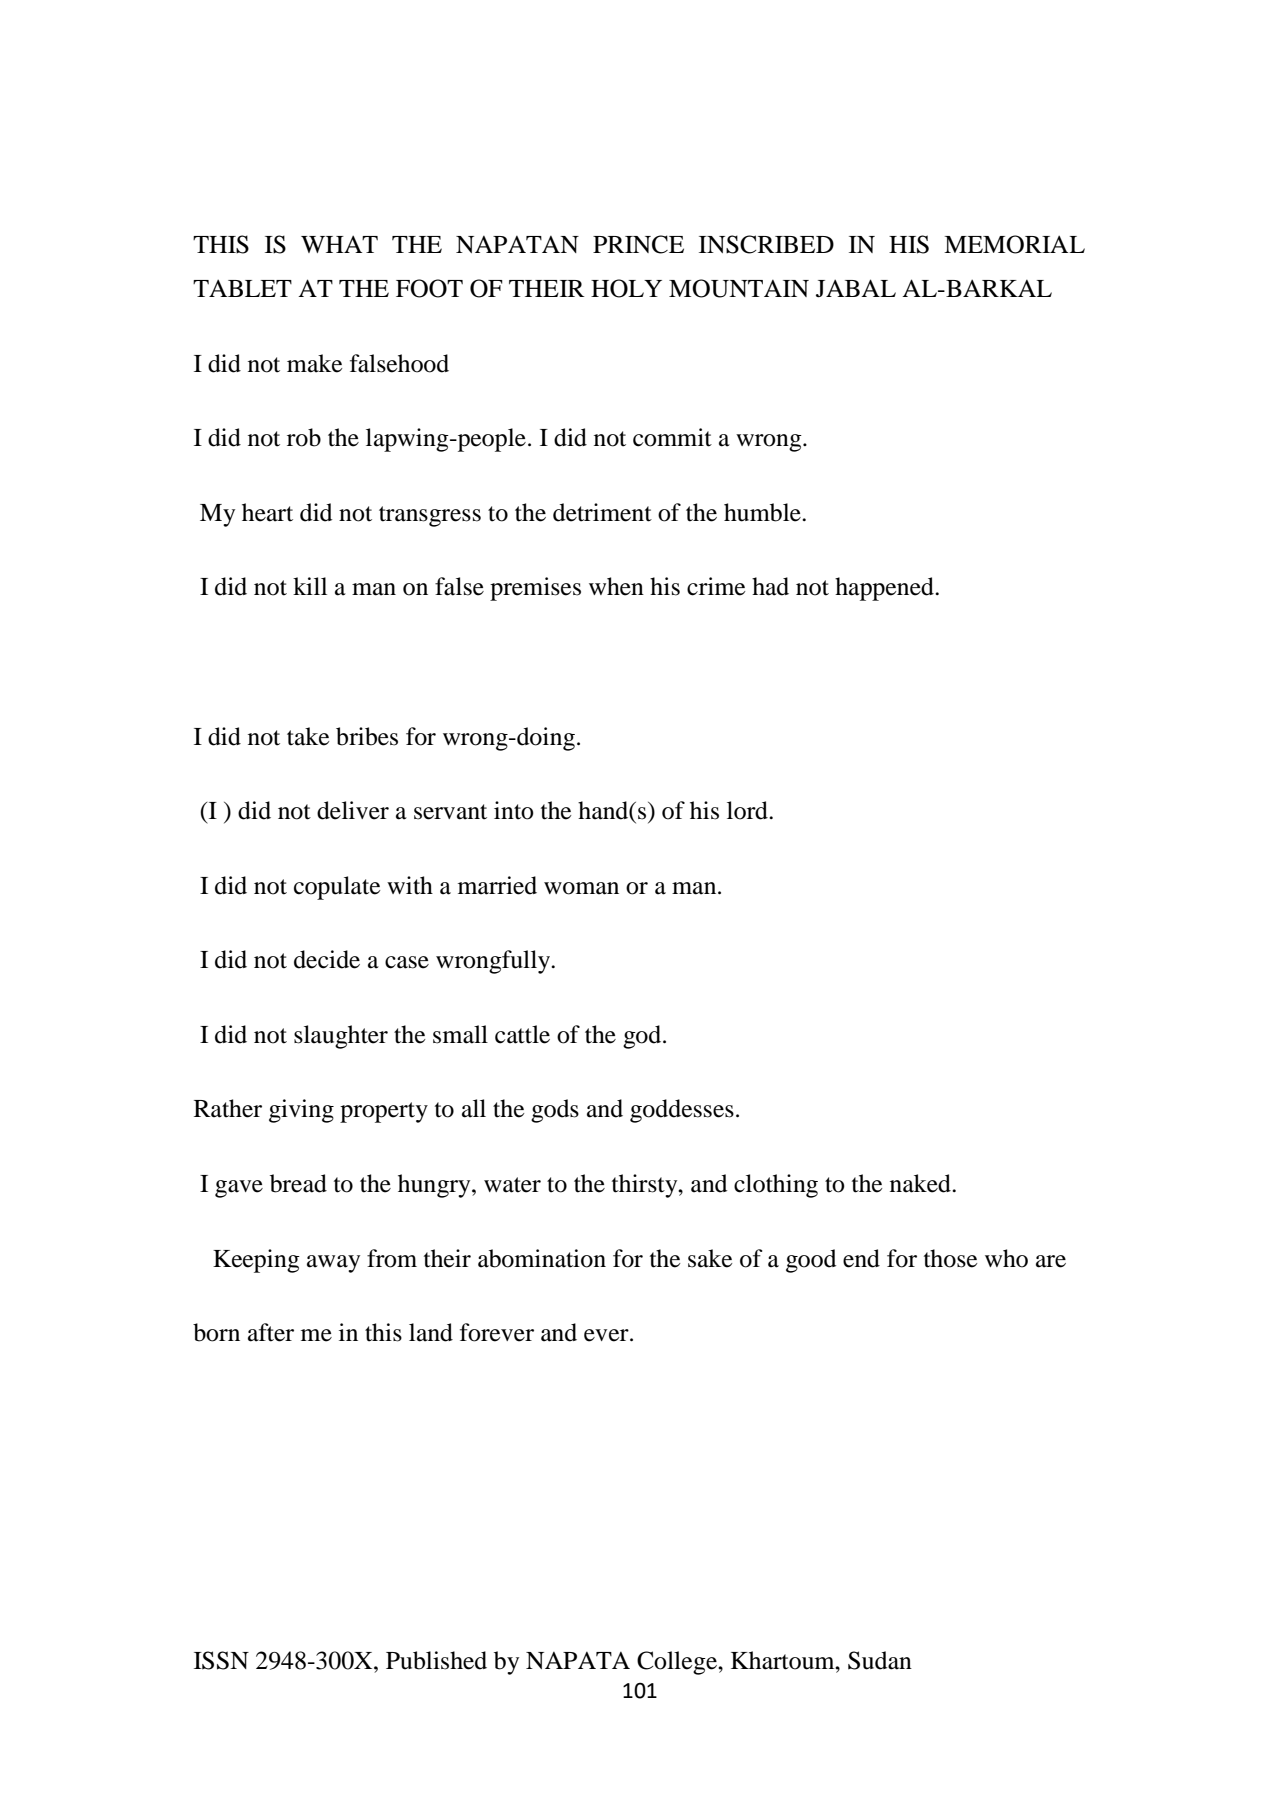  What do you see at coordinates (327, 959) in the page?
I see `decide` at bounding box center [327, 959].
